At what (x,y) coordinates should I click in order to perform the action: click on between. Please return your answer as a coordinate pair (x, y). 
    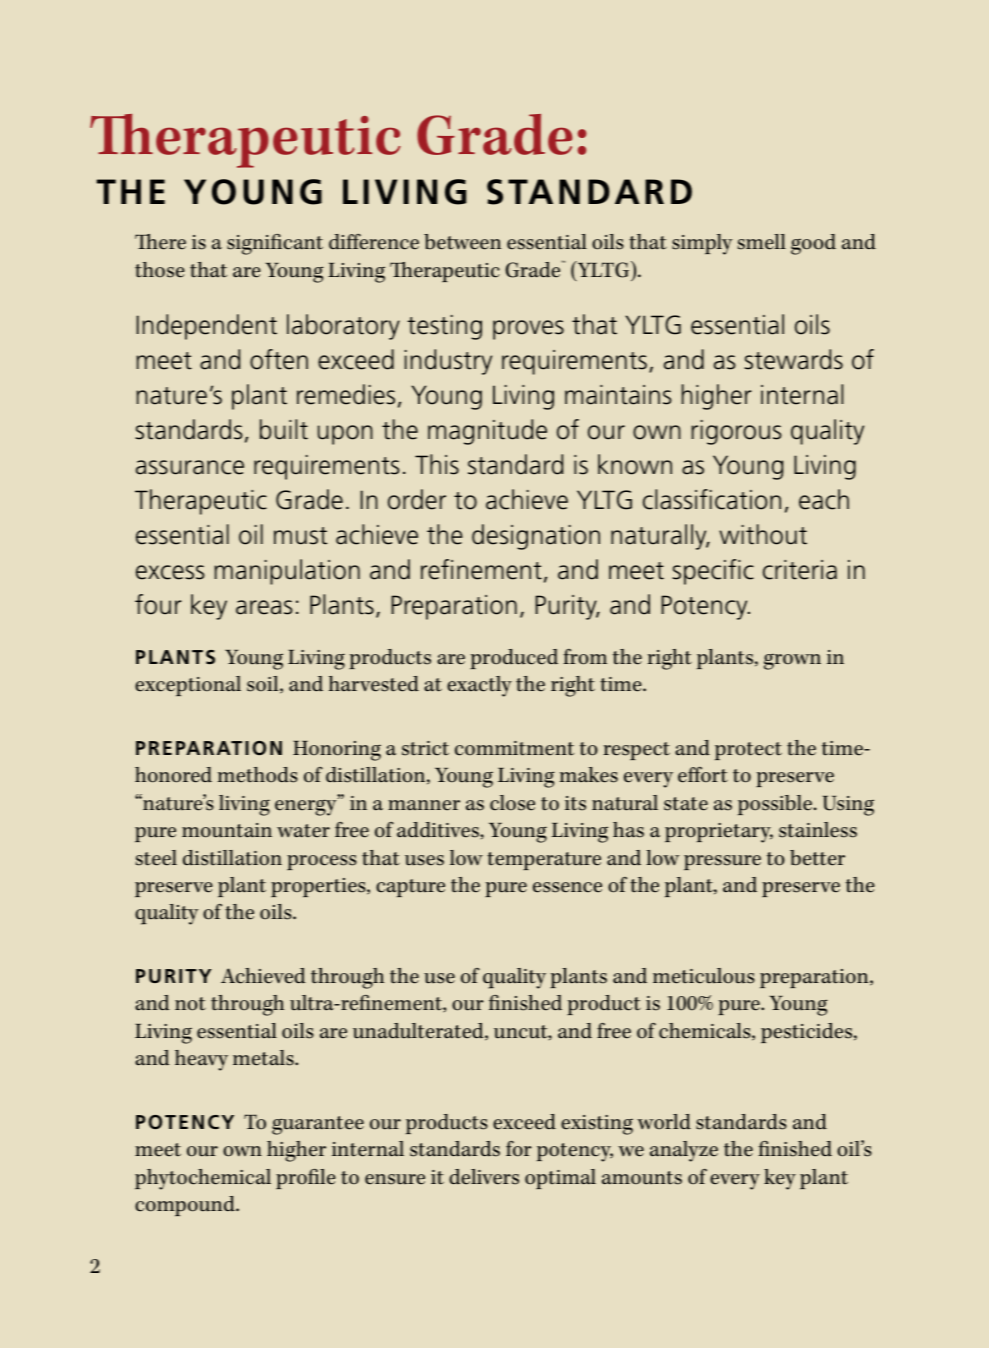
    Looking at the image, I should click on (462, 242).
